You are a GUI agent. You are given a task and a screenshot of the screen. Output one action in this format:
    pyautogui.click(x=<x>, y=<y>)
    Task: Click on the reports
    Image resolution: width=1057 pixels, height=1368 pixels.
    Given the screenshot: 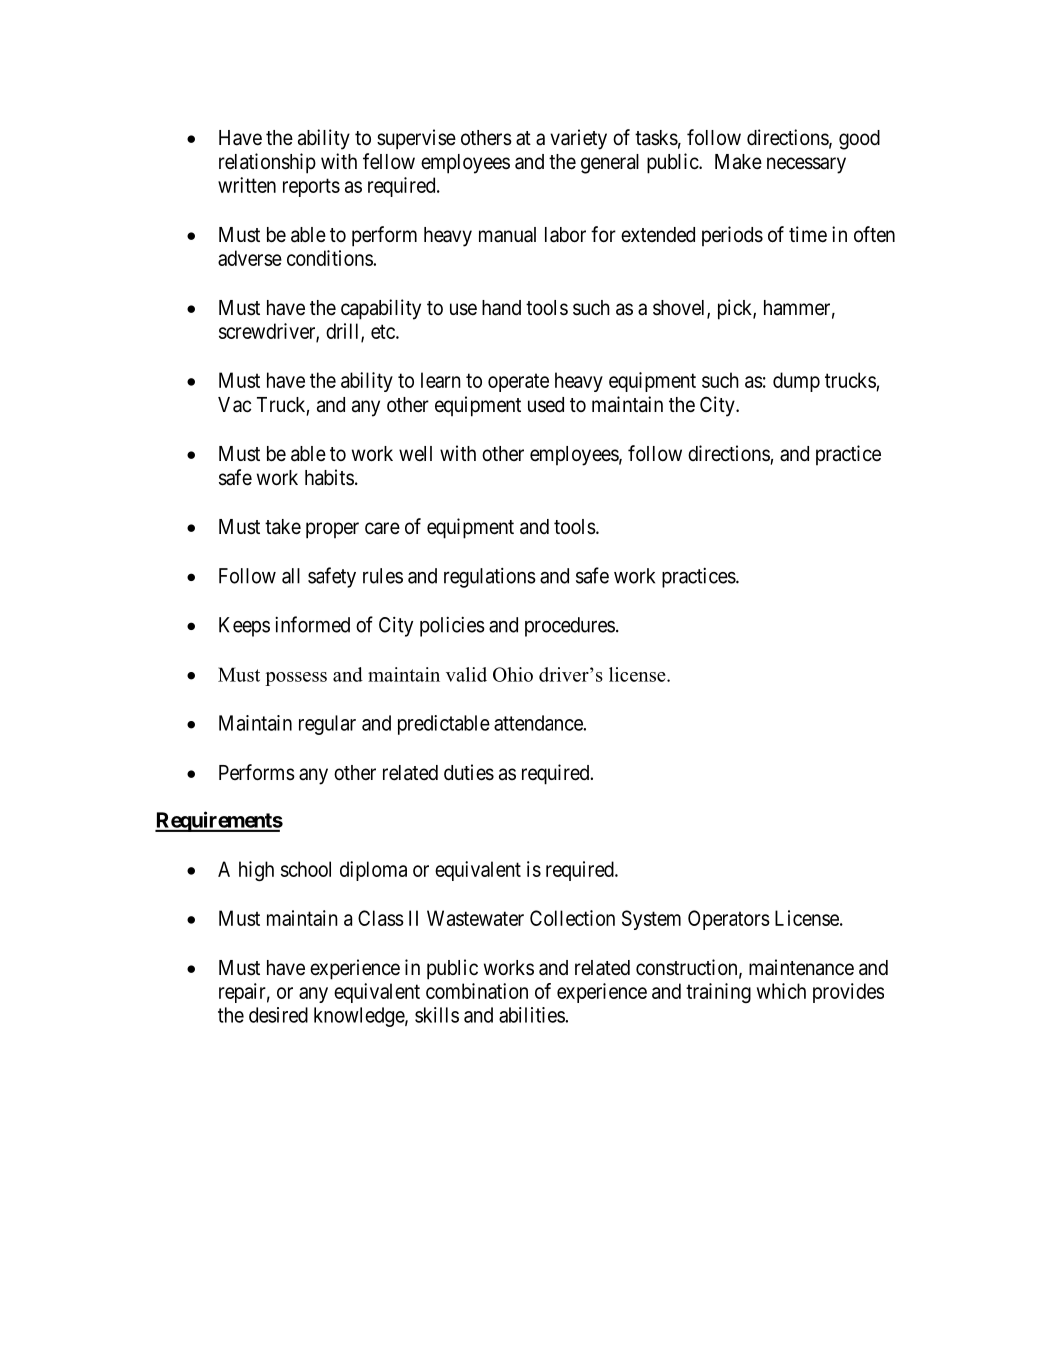 What is the action you would take?
    pyautogui.click(x=311, y=187)
